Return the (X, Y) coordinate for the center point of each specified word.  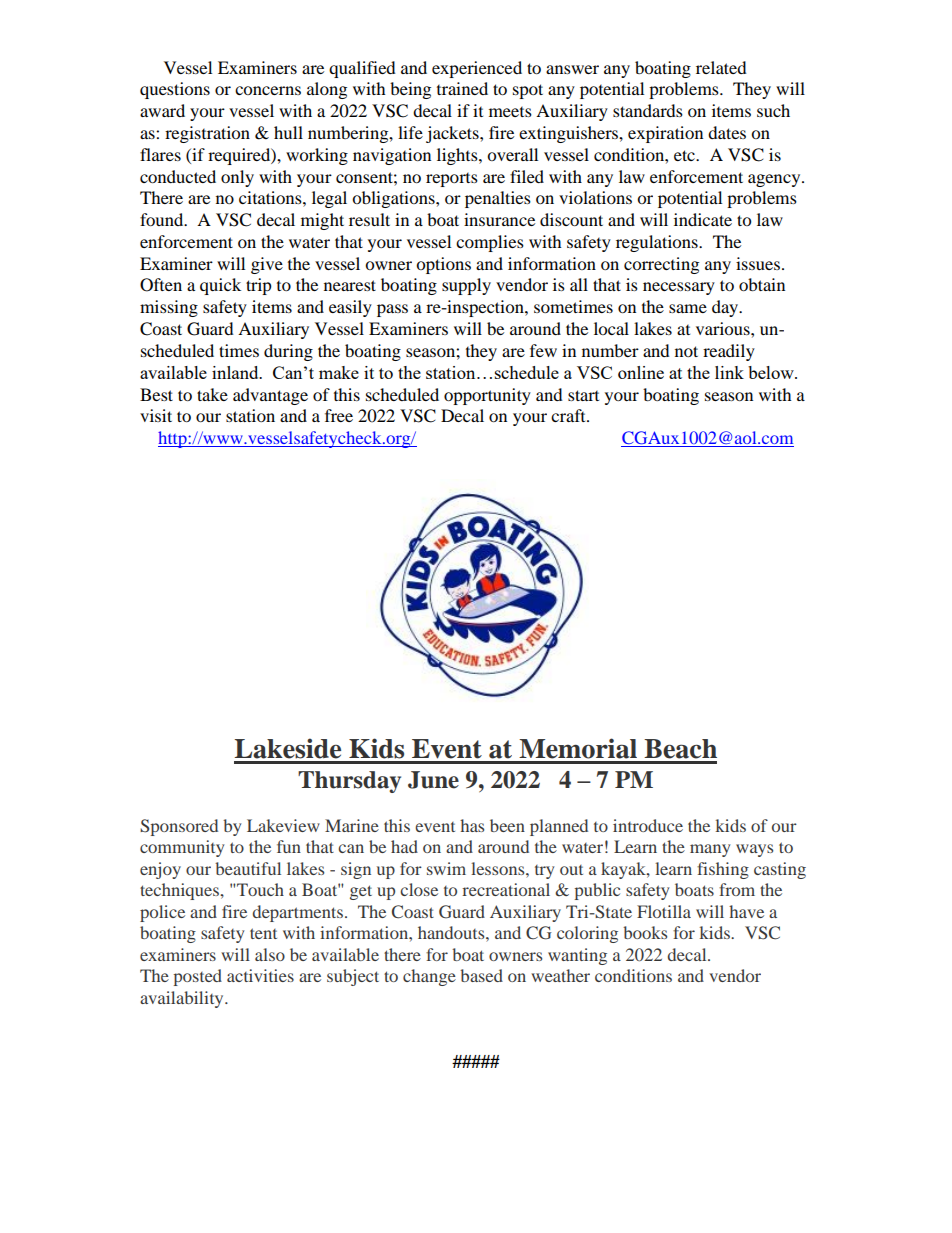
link (729, 372)
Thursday (349, 782)
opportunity (487, 396)
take (212, 394)
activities (260, 975)
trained (462, 88)
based (481, 975)
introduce (648, 825)
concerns (268, 90)
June (433, 780)
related (721, 67)
